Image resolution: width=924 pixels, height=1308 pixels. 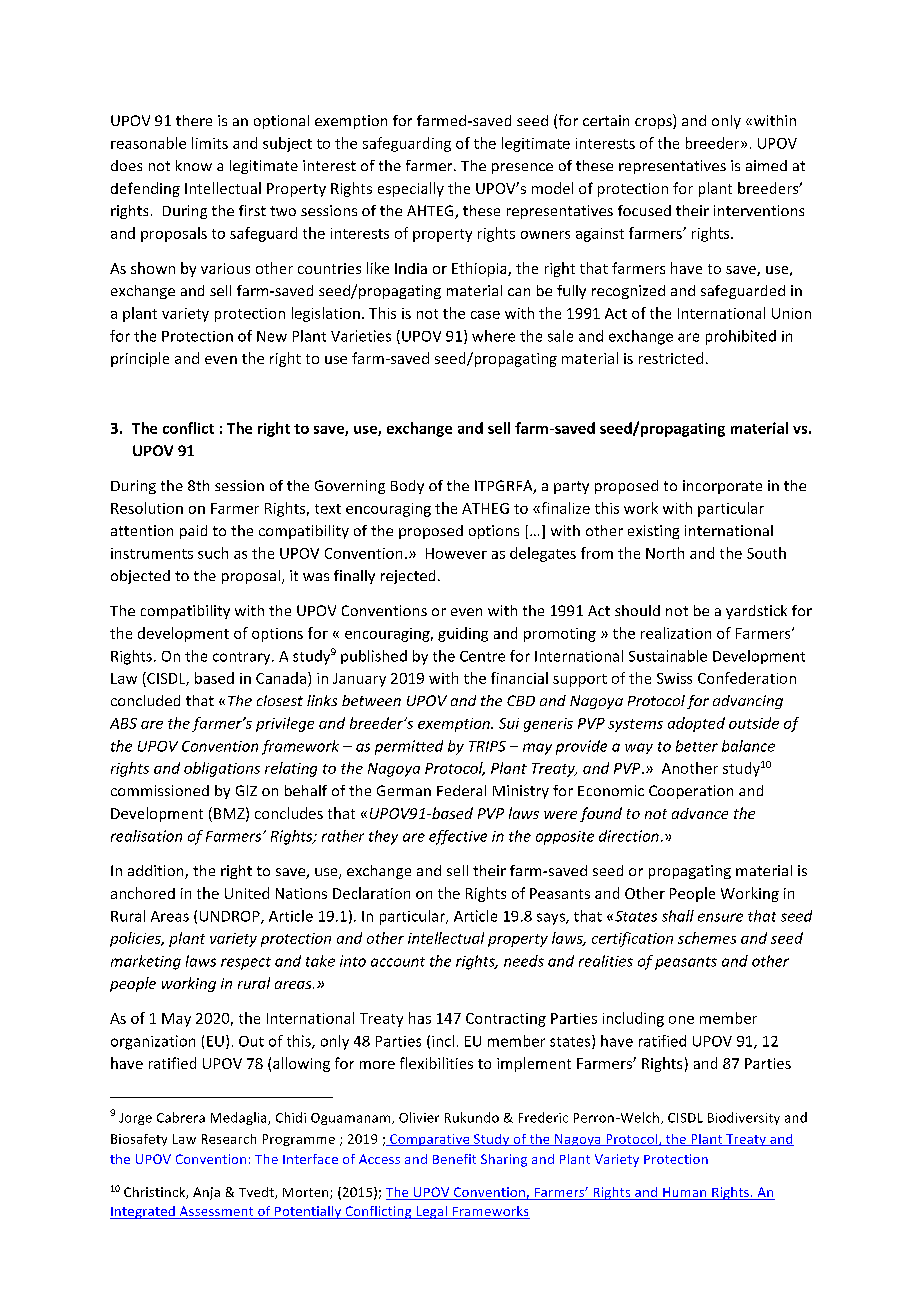 I want to click on Centre, so click(x=482, y=656).
